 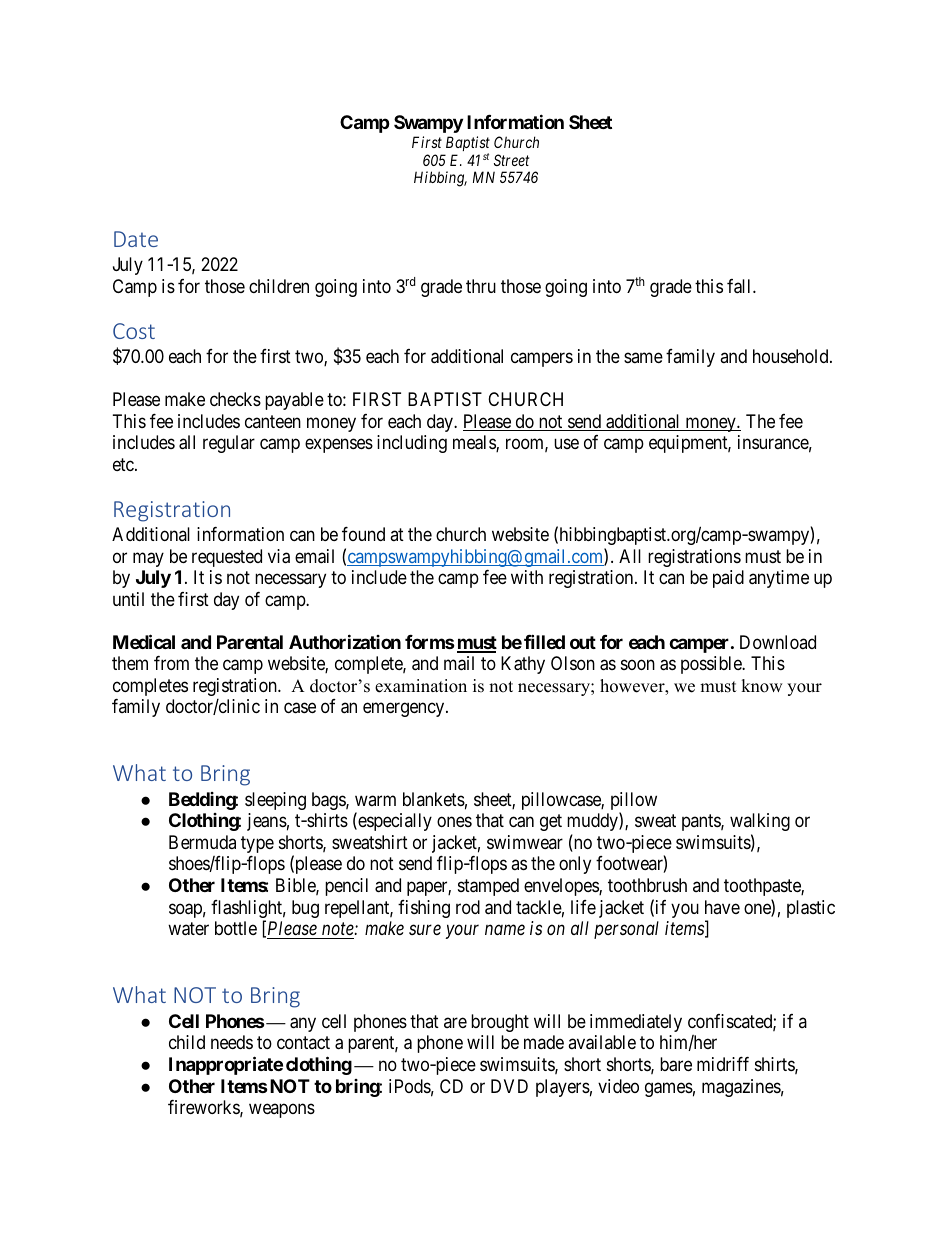 I want to click on fall, so click(x=740, y=286).
